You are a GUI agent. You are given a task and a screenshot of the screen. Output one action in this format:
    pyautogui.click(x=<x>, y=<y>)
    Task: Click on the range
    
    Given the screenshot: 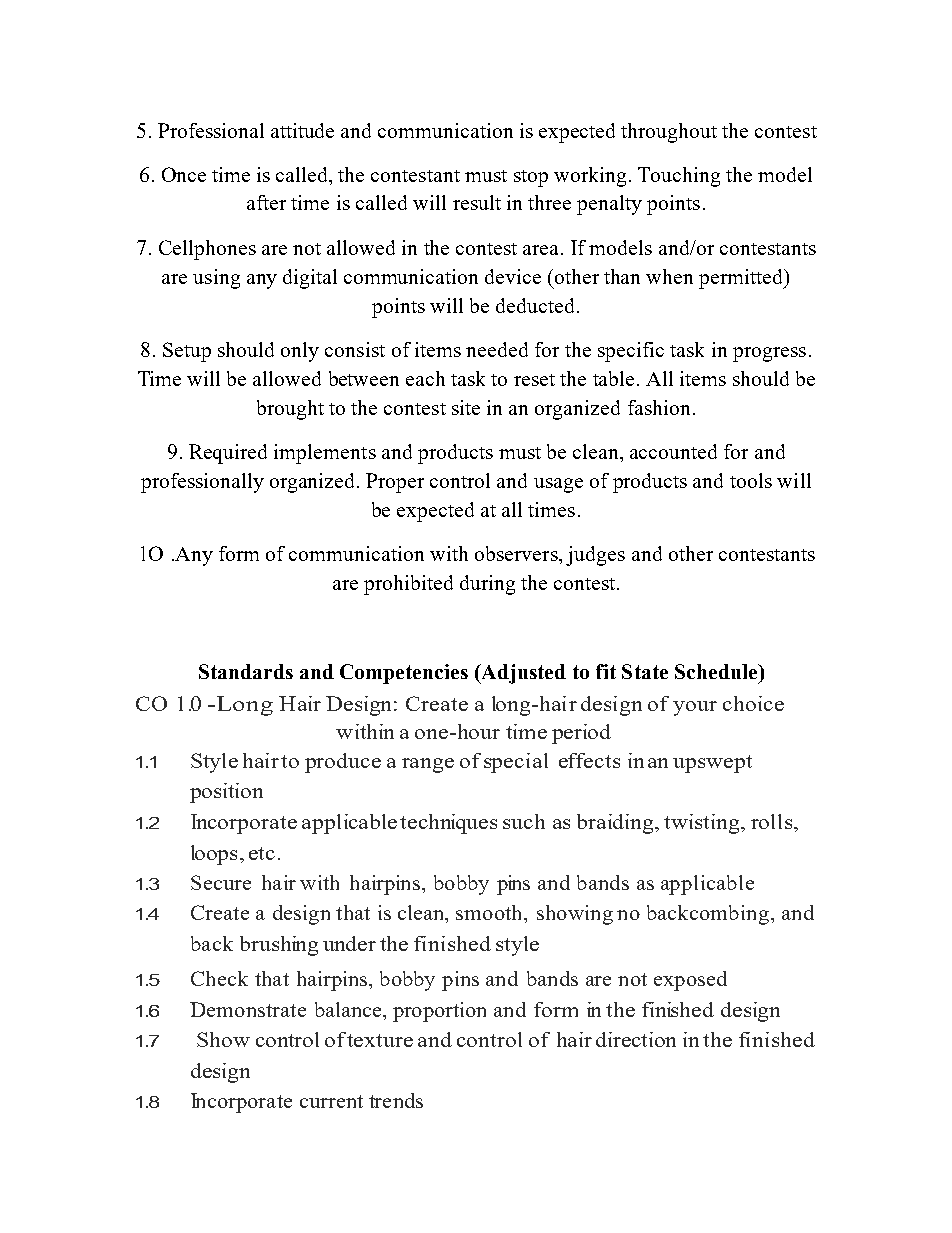 What is the action you would take?
    pyautogui.click(x=428, y=765)
